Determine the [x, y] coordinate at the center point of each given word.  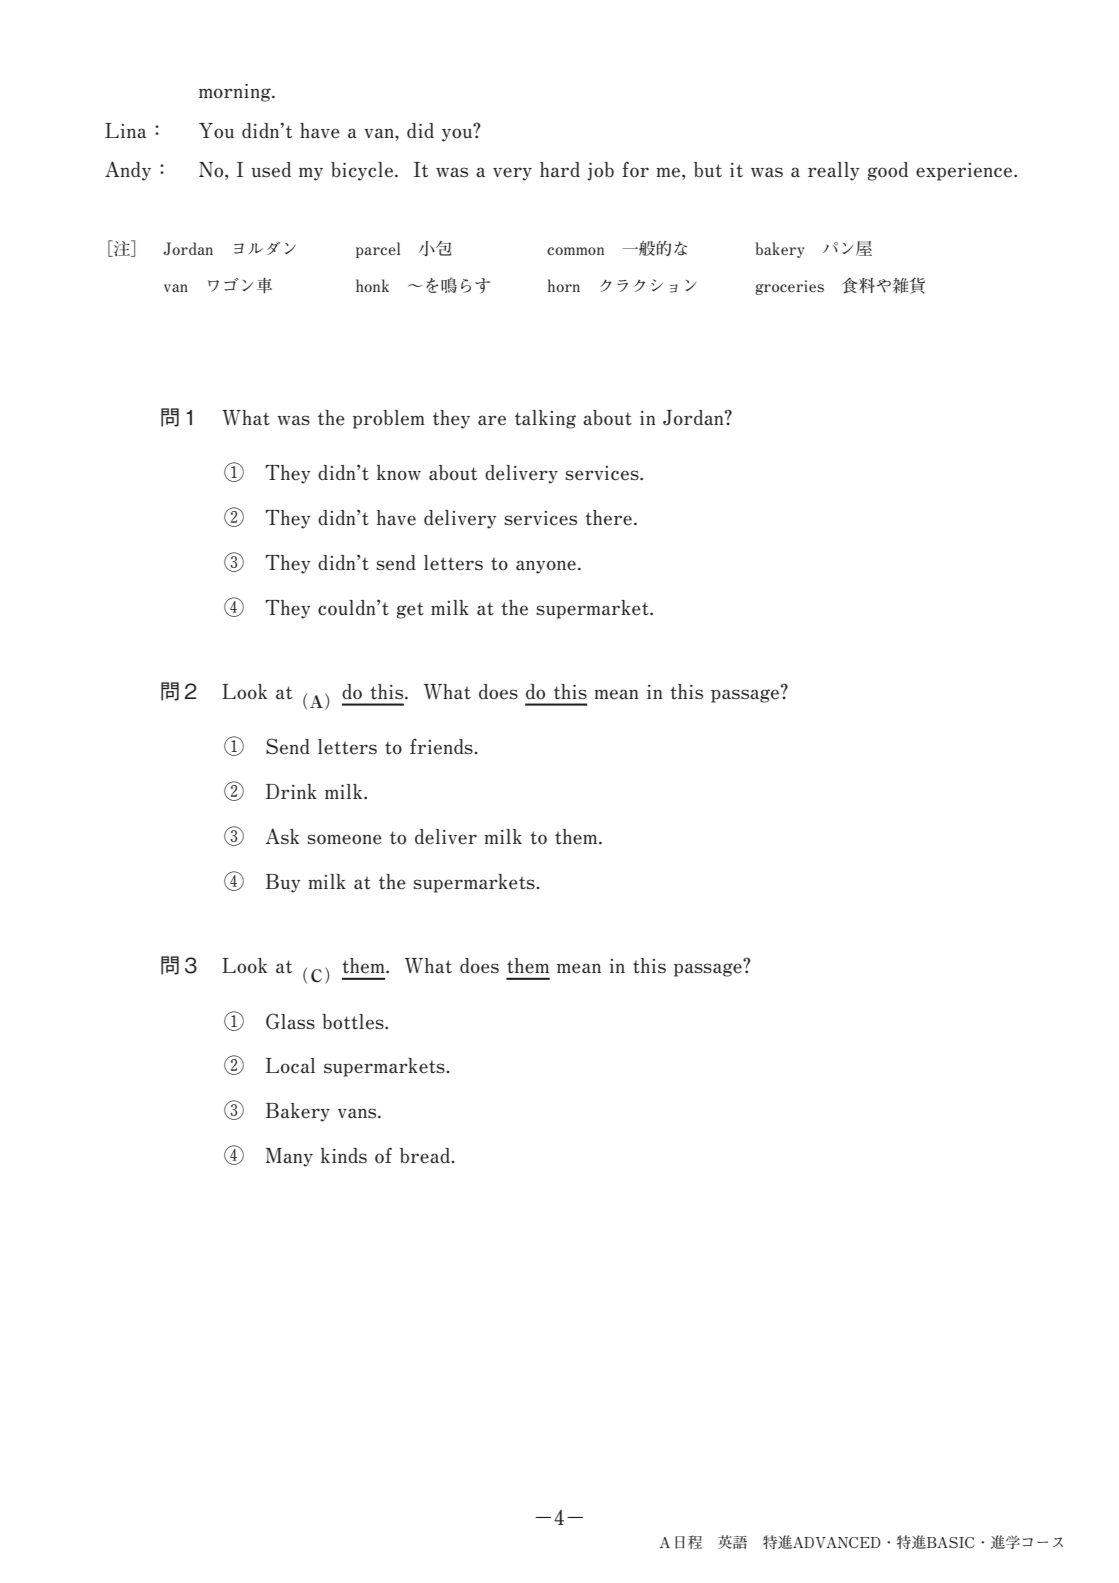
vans [358, 1113]
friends [442, 747]
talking [545, 419]
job [600, 171]
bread [426, 1156]
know [399, 473]
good [887, 171]
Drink [291, 791]
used [271, 170]
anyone [546, 567]
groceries [789, 287]
